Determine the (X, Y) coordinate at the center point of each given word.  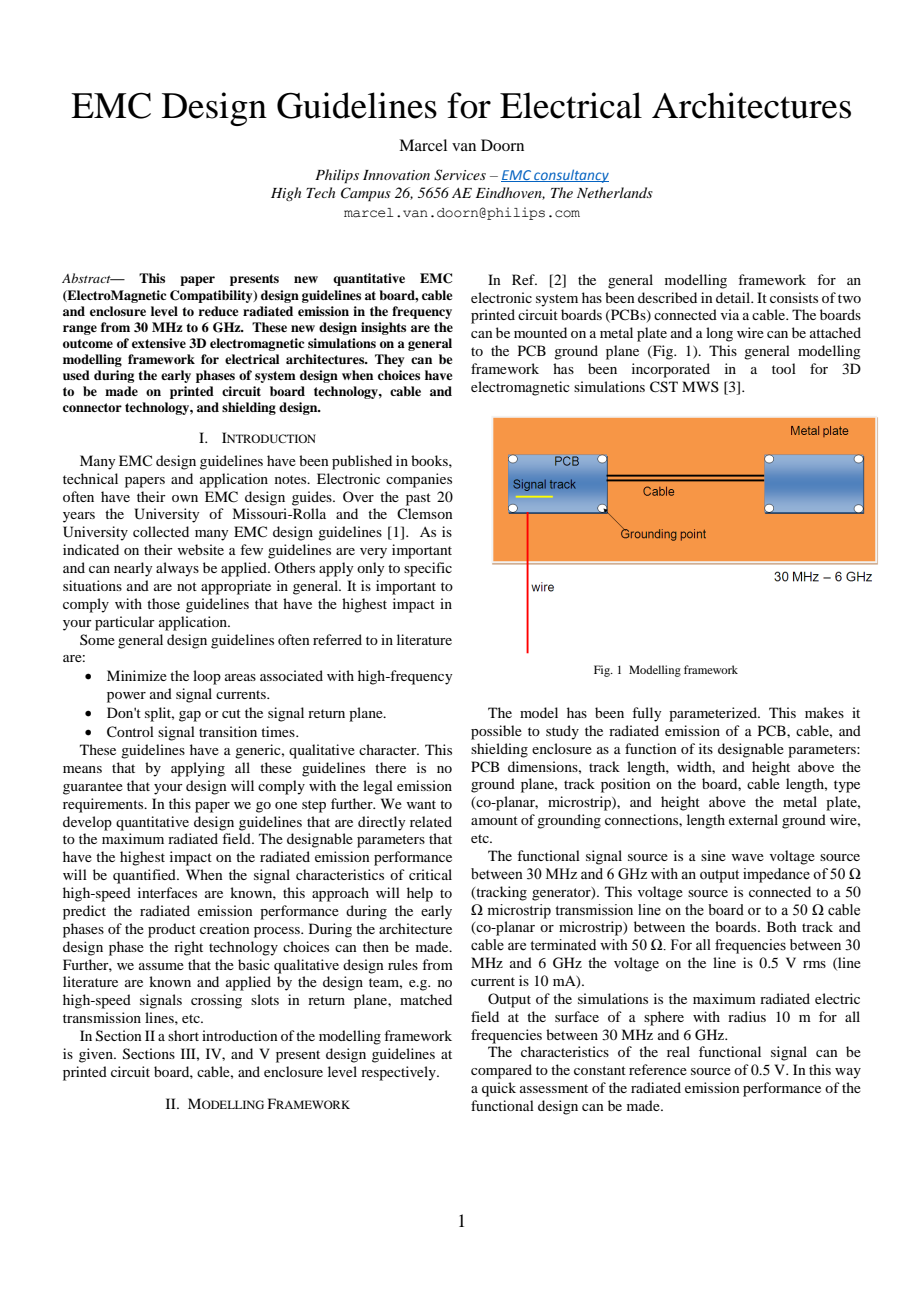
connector (92, 407)
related (431, 821)
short (183, 1035)
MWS (700, 386)
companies (419, 480)
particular (125, 623)
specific (428, 569)
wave (747, 857)
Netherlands (615, 192)
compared (501, 1071)
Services (460, 175)
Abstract (87, 278)
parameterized (714, 714)
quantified (145, 876)
